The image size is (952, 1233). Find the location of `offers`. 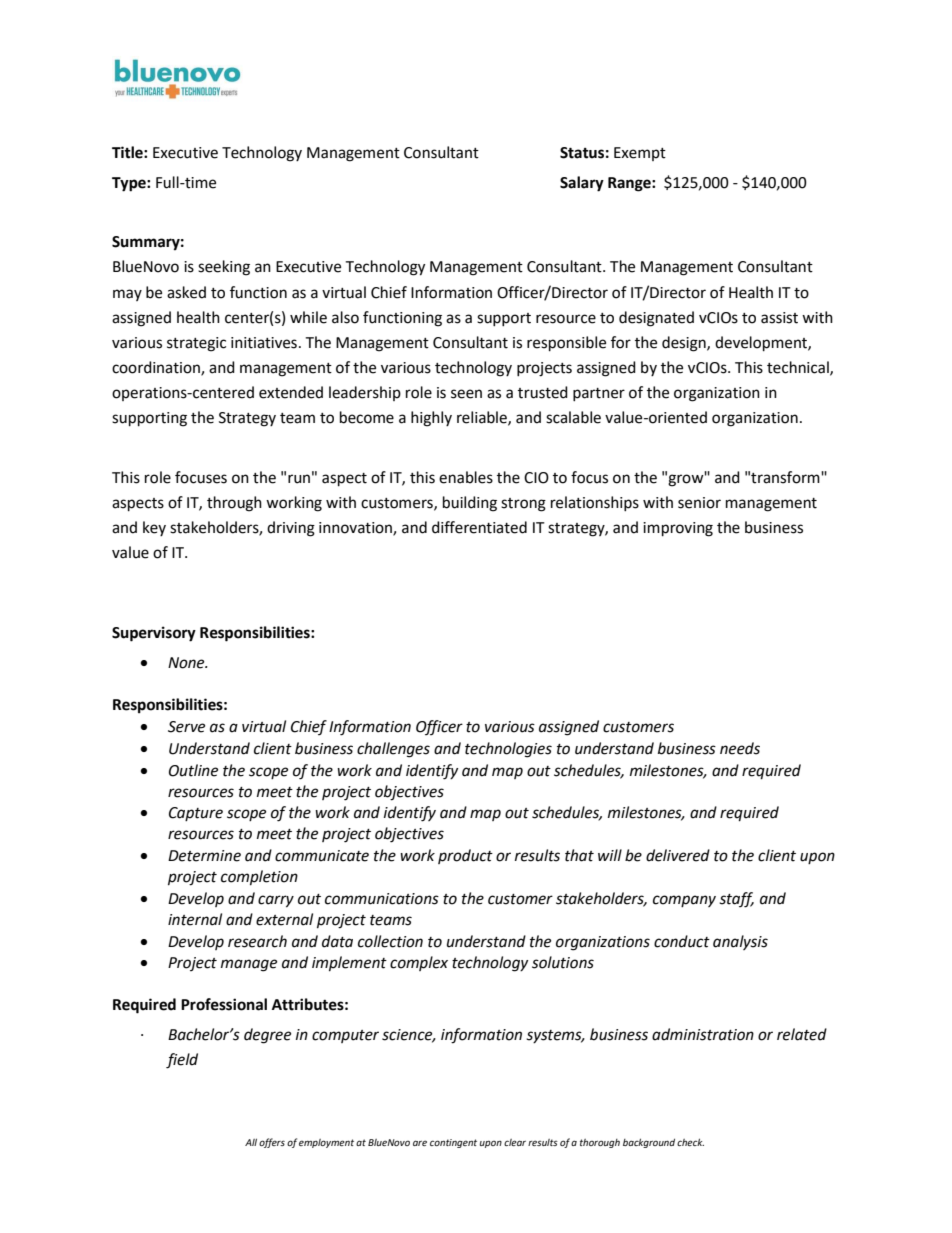

offers is located at coordinates (272, 1143).
